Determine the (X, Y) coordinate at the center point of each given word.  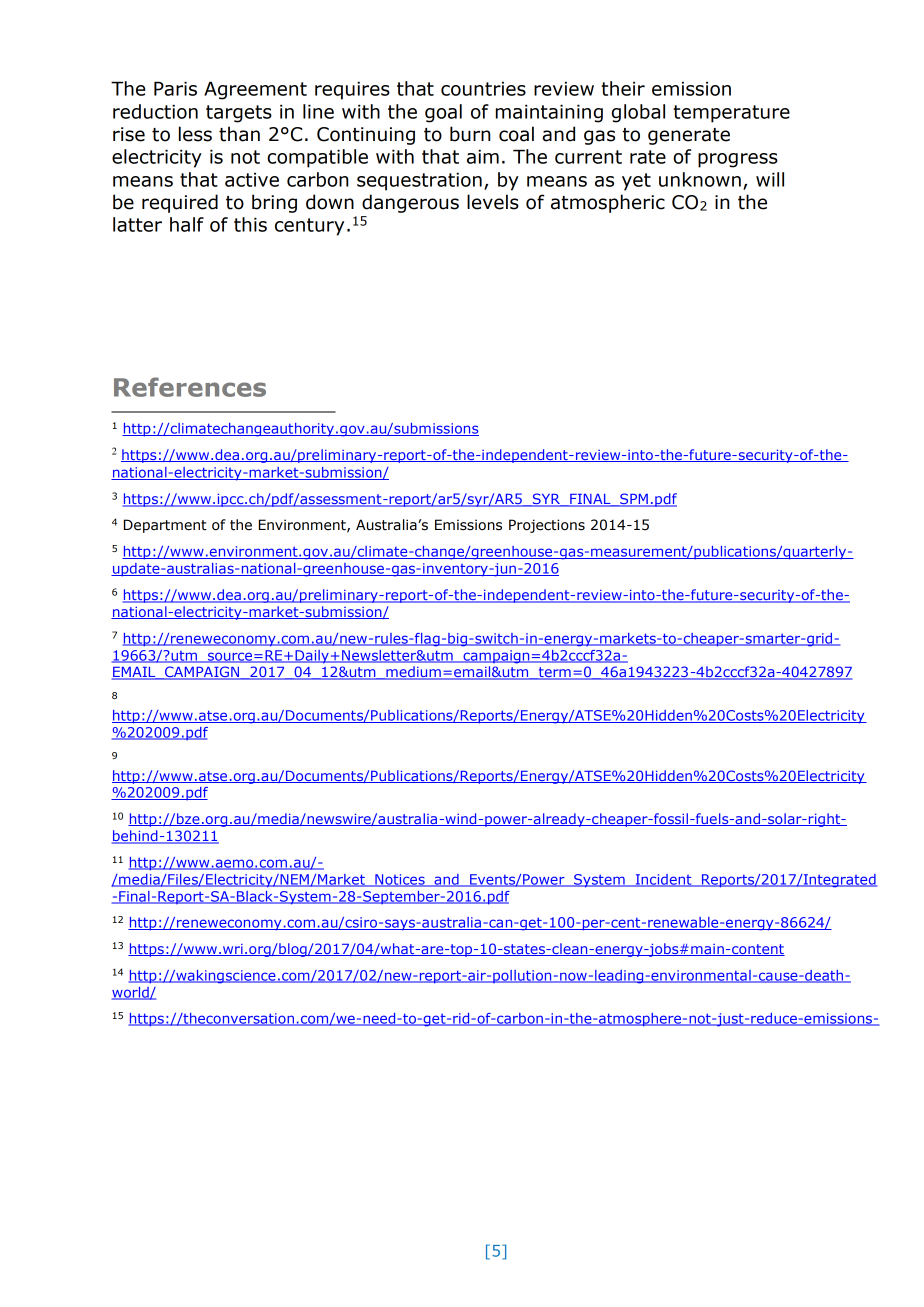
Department (165, 526)
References (190, 387)
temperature (731, 114)
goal (443, 113)
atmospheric (608, 203)
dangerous (410, 203)
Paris (175, 88)
